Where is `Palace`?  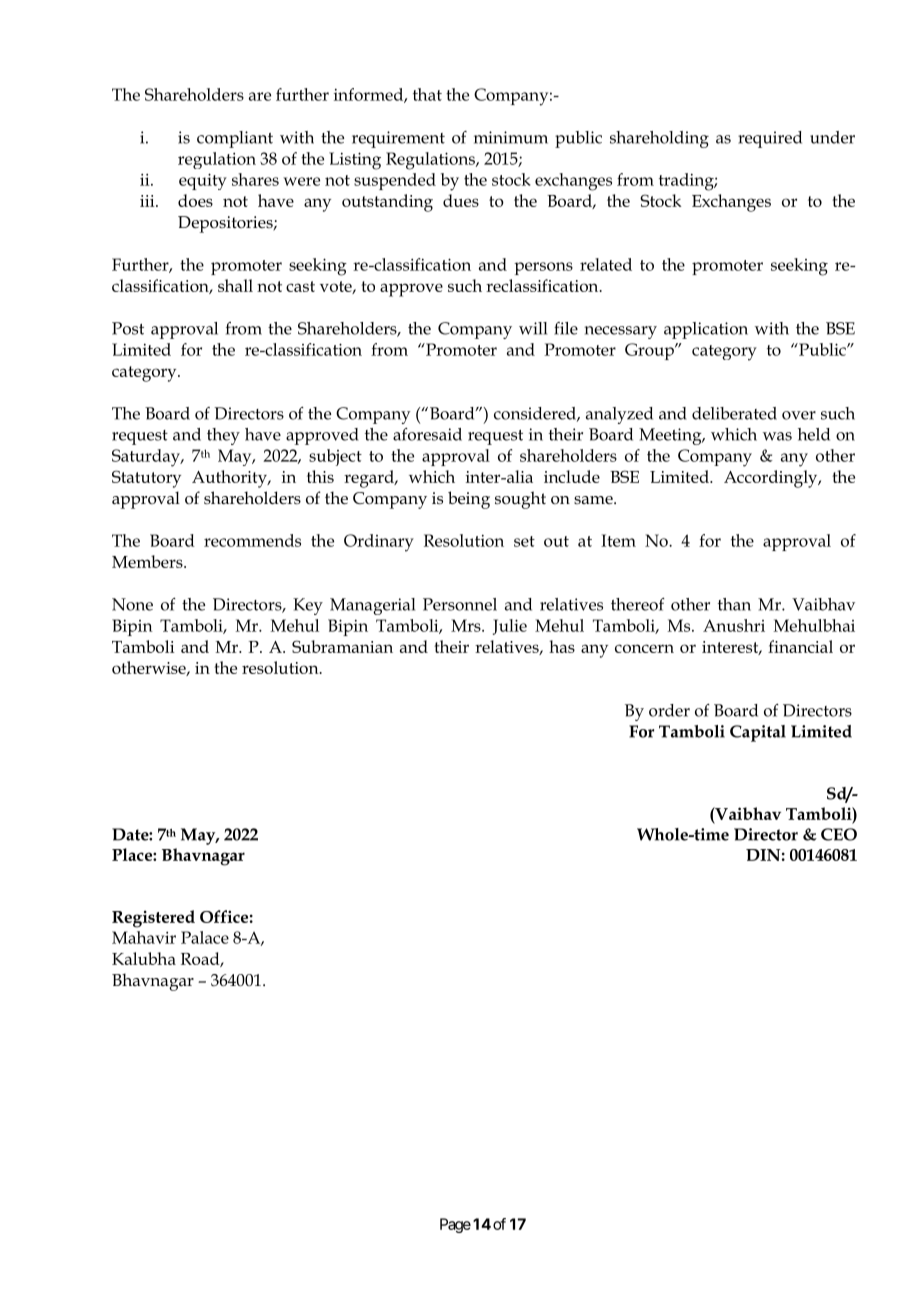 Palace is located at coordinates (205, 937).
